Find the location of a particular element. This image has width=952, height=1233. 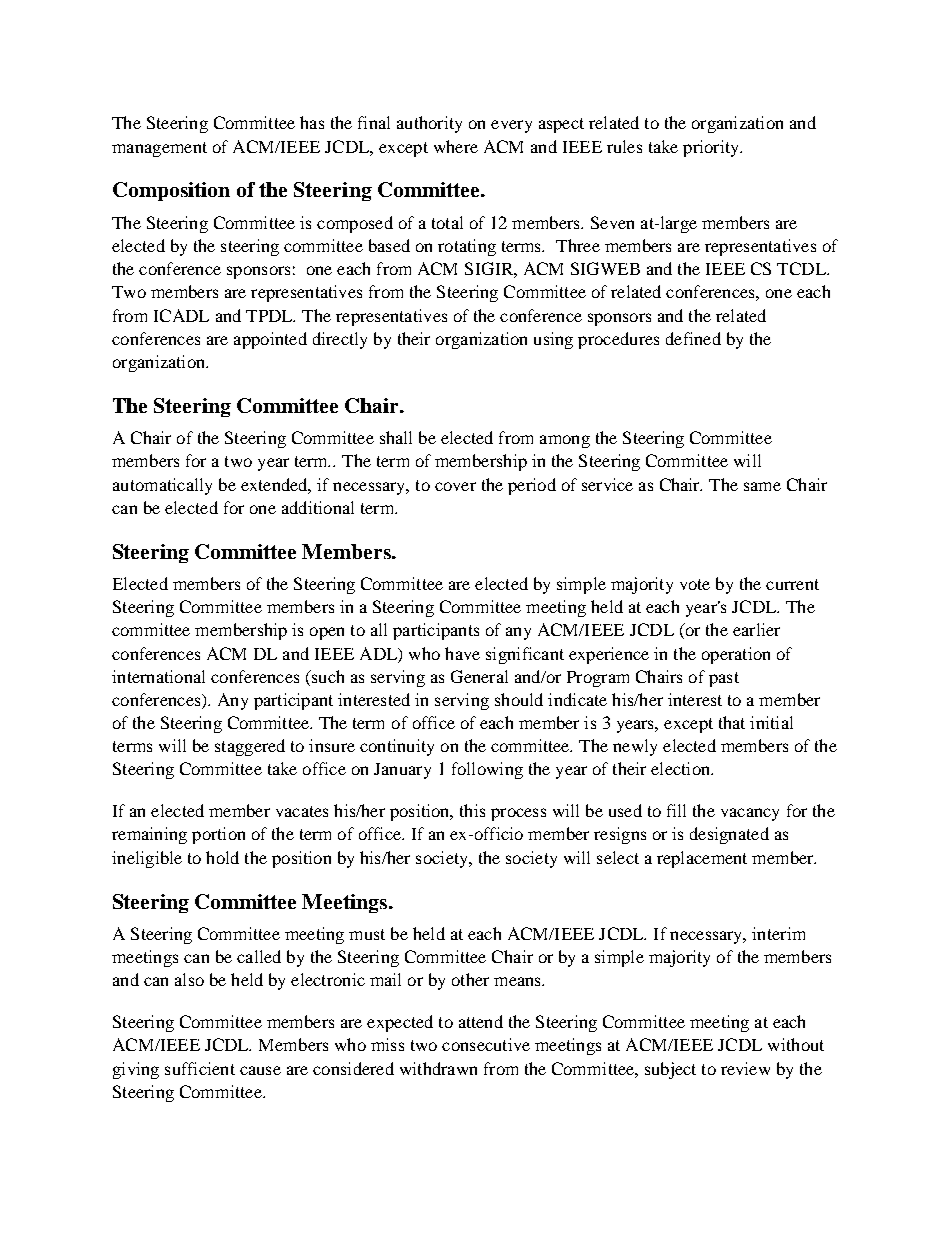

this is located at coordinates (472, 810).
